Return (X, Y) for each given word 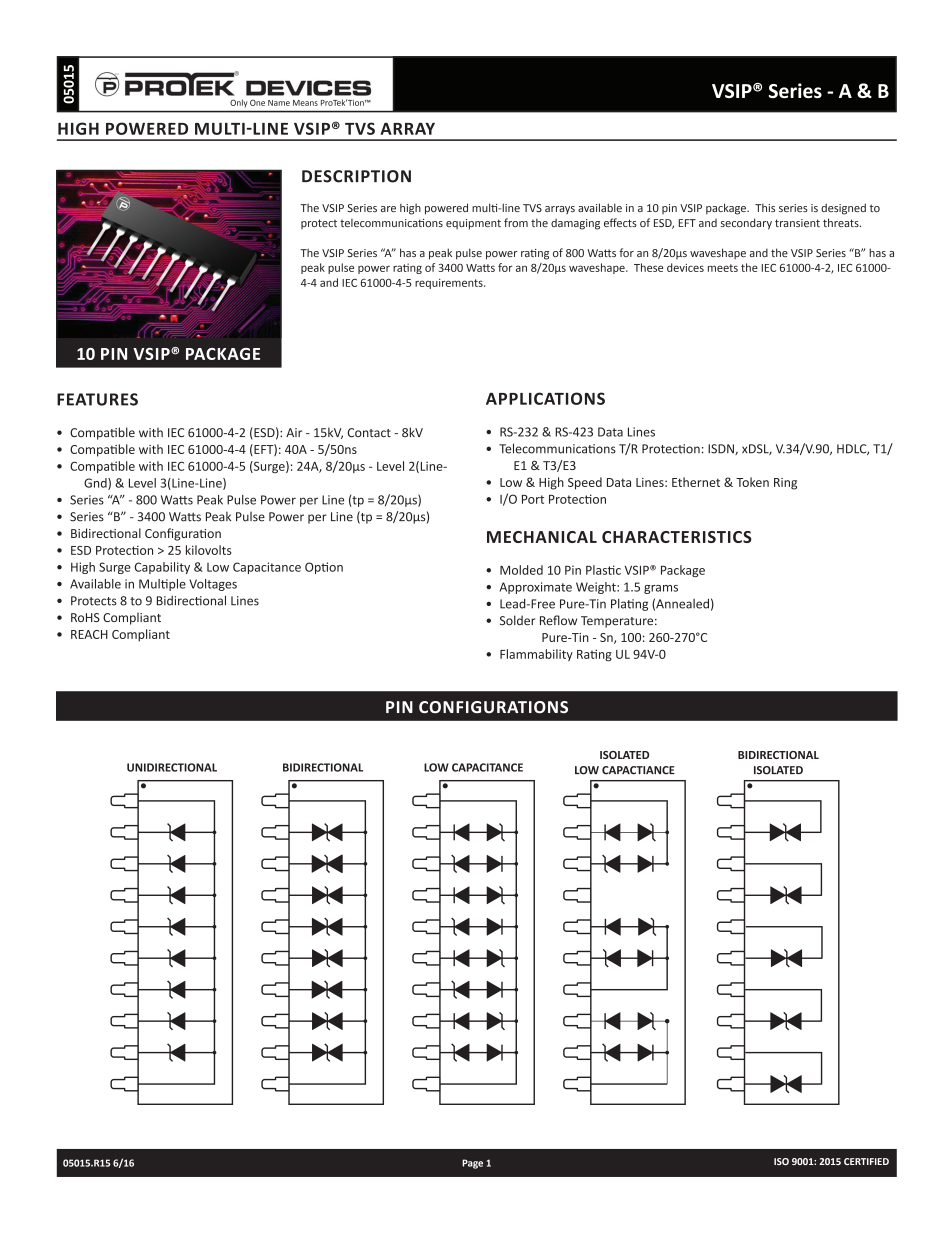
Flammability (536, 655)
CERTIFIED (866, 1161)
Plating (629, 605)
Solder (517, 620)
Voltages (213, 585)
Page (472, 1164)
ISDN (722, 449)
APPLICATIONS (545, 398)
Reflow (558, 620)
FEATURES (97, 399)
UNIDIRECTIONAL (172, 767)
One (257, 103)
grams (661, 589)
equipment (473, 224)
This (765, 207)
